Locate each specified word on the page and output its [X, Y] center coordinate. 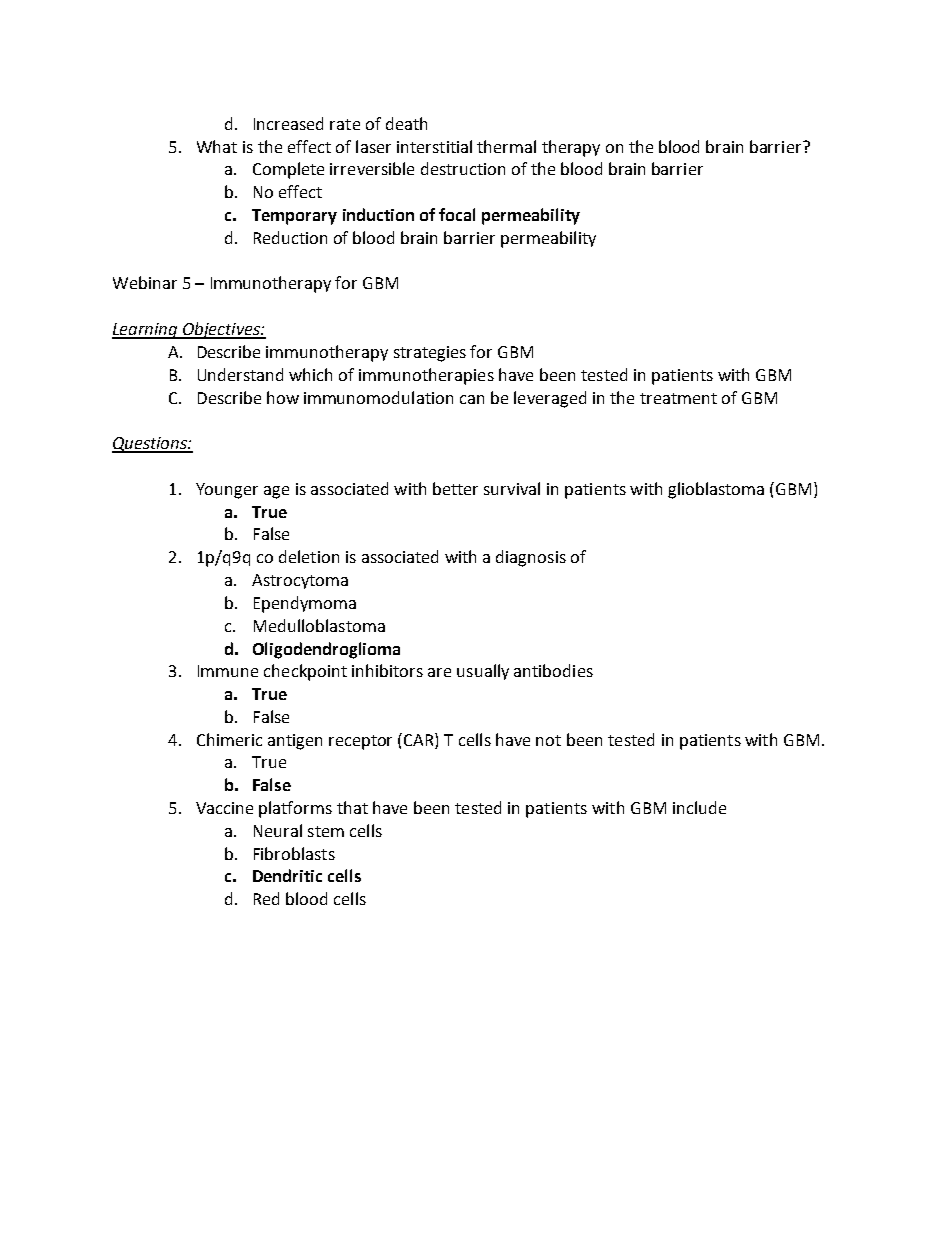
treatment [678, 398]
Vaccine [224, 808]
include [699, 807]
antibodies [553, 670]
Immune [228, 671]
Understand [240, 374]
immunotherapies [426, 376]
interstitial [434, 146]
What [217, 146]
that [352, 807]
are [439, 672]
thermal [506, 146]
